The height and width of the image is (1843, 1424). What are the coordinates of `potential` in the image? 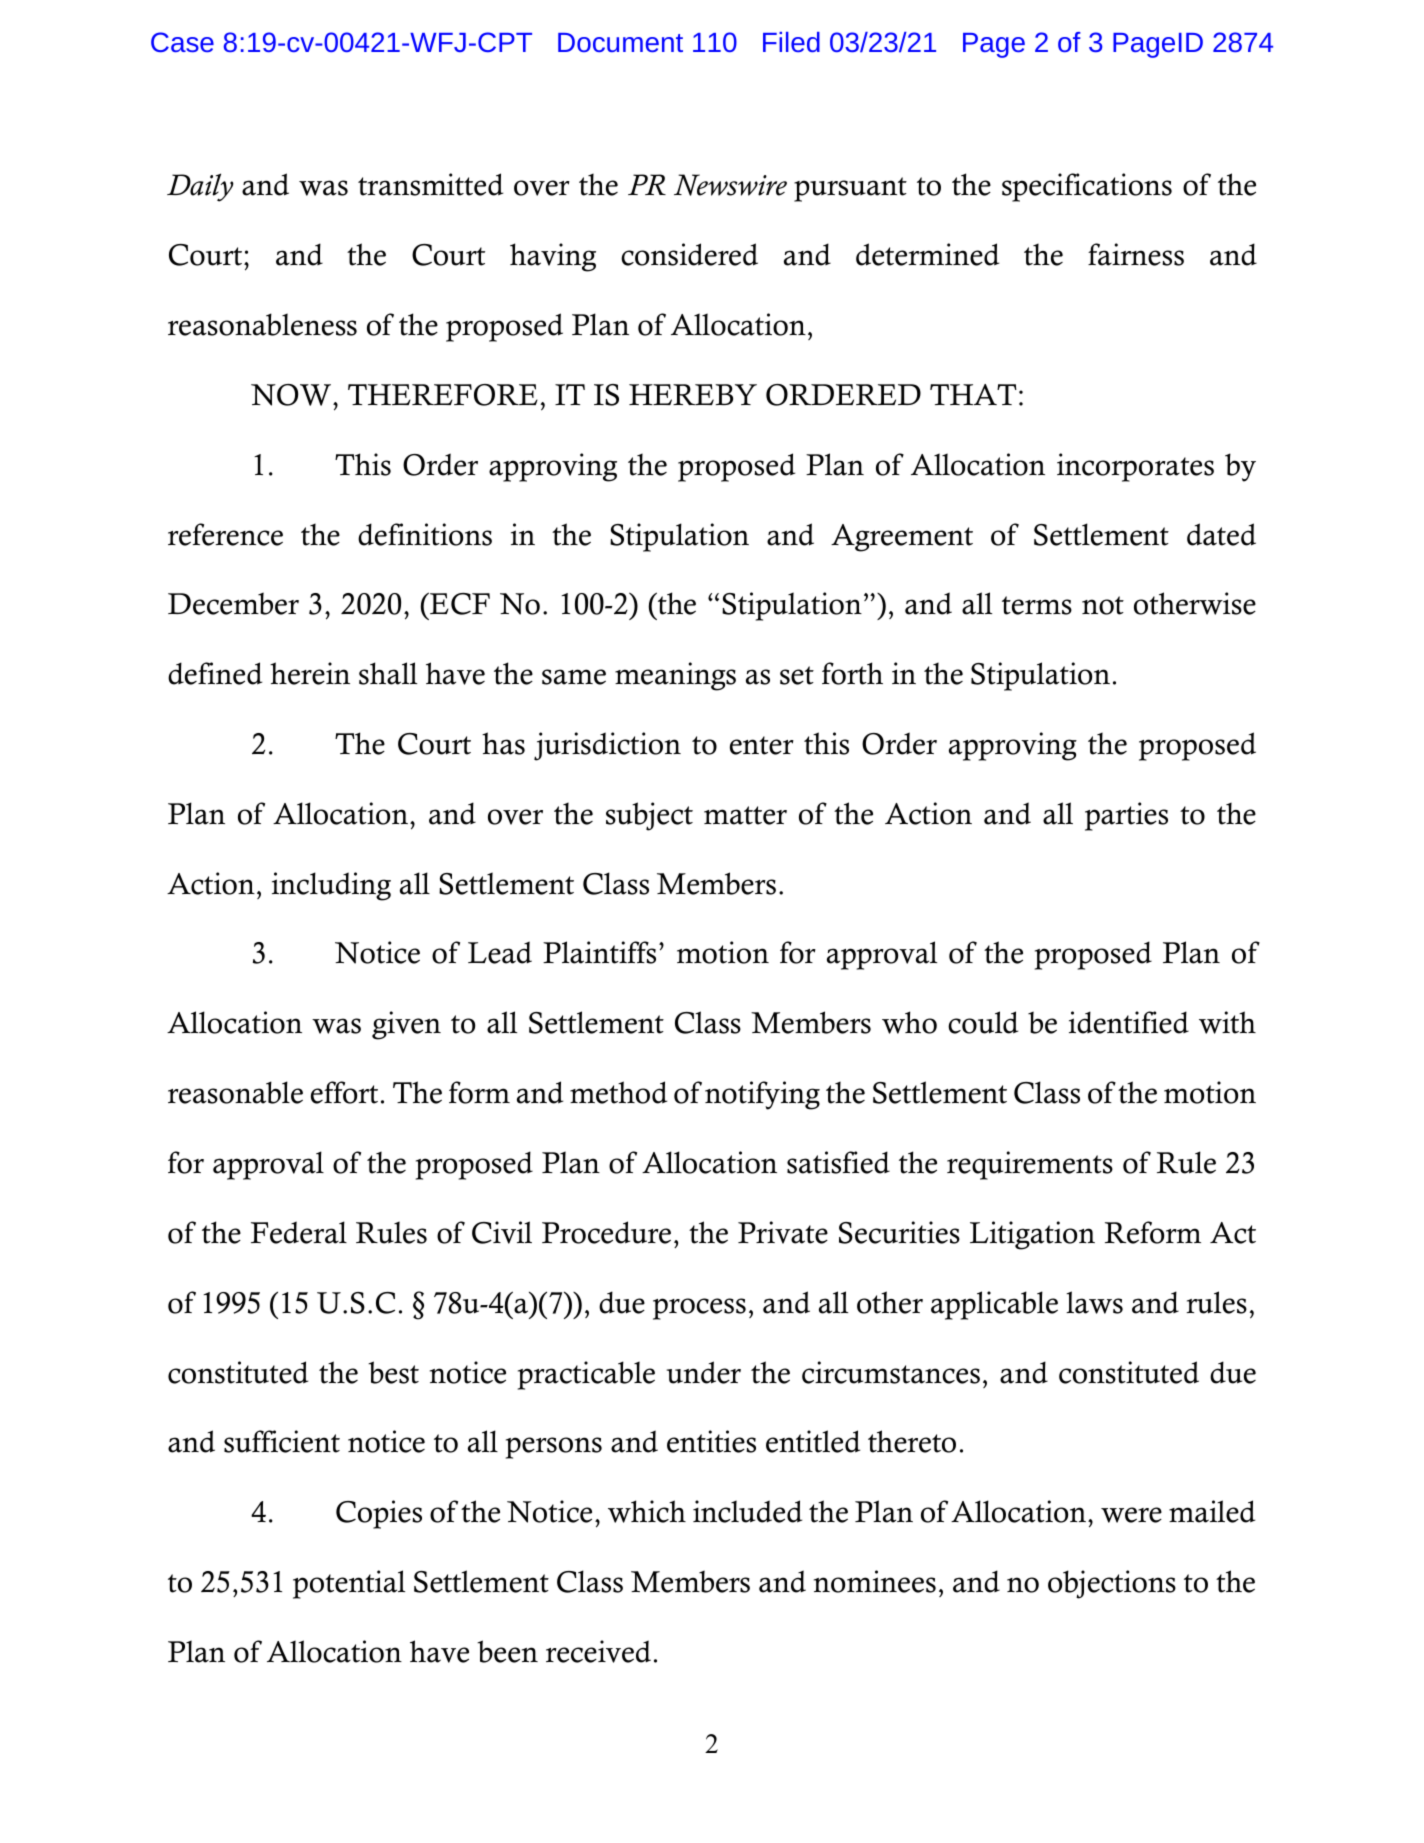 It's located at (349, 1584).
